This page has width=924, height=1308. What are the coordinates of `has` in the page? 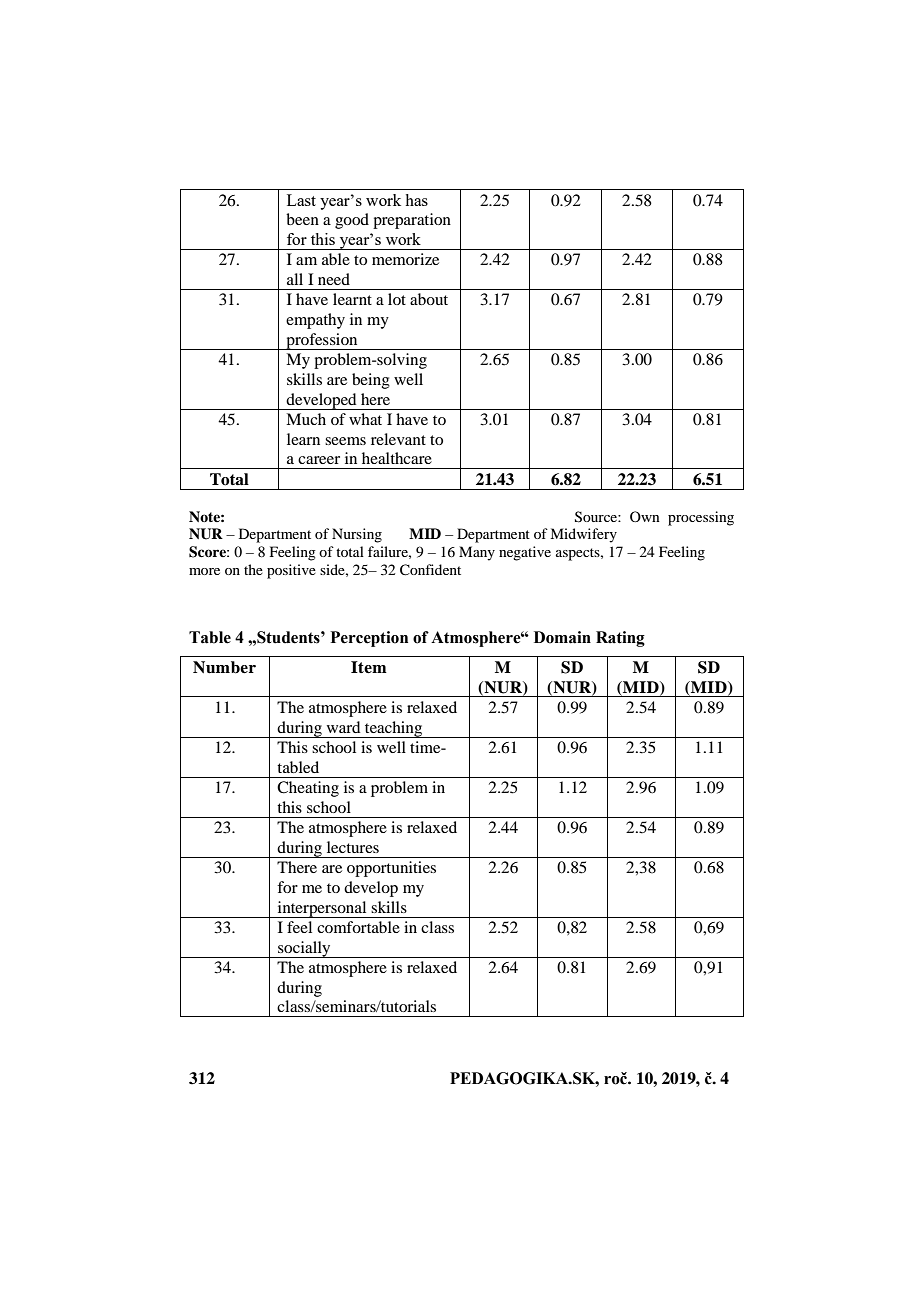 It's located at (416, 200).
